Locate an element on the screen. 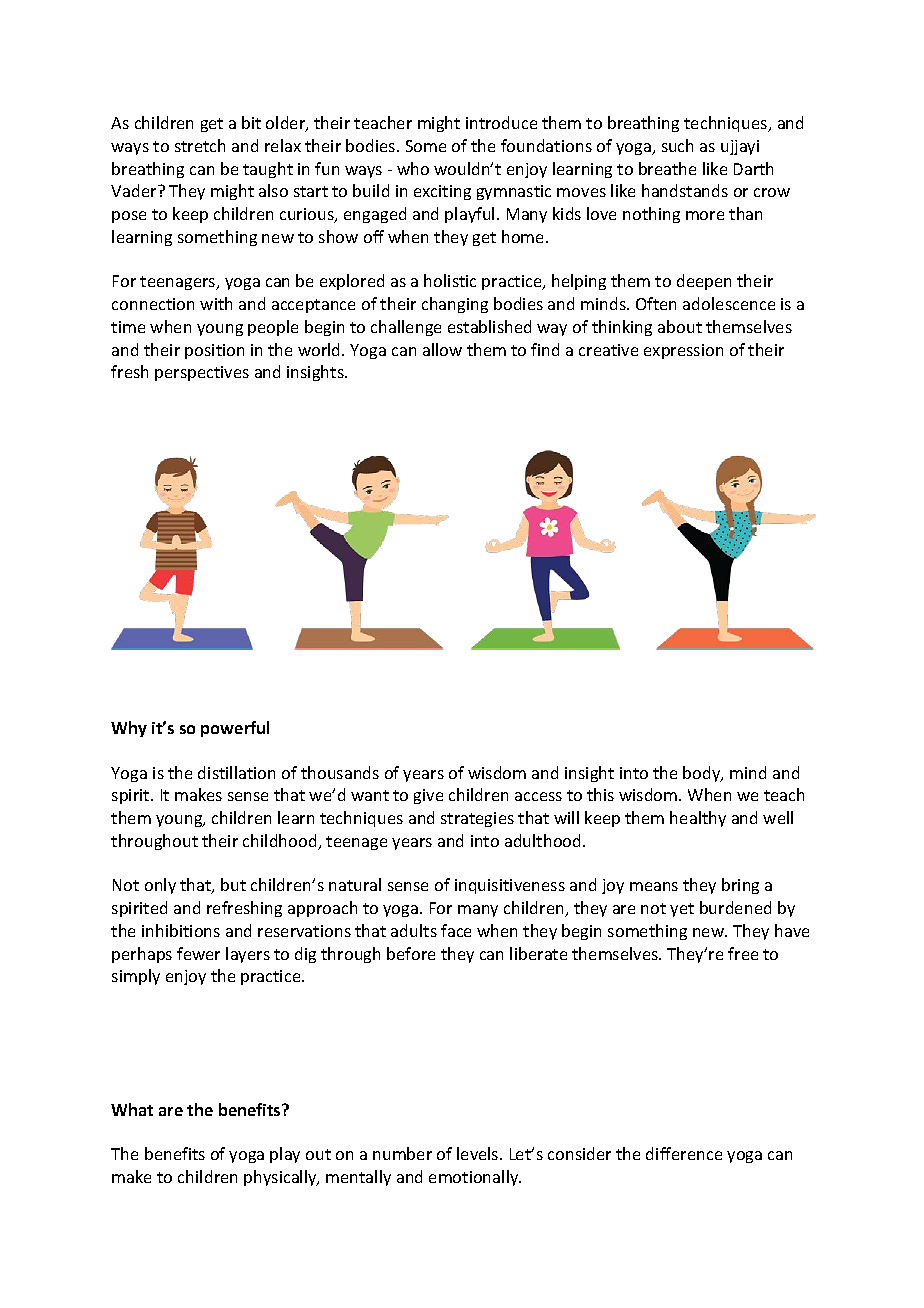 This screenshot has width=924, height=1308. distillation is located at coordinates (236, 772).
